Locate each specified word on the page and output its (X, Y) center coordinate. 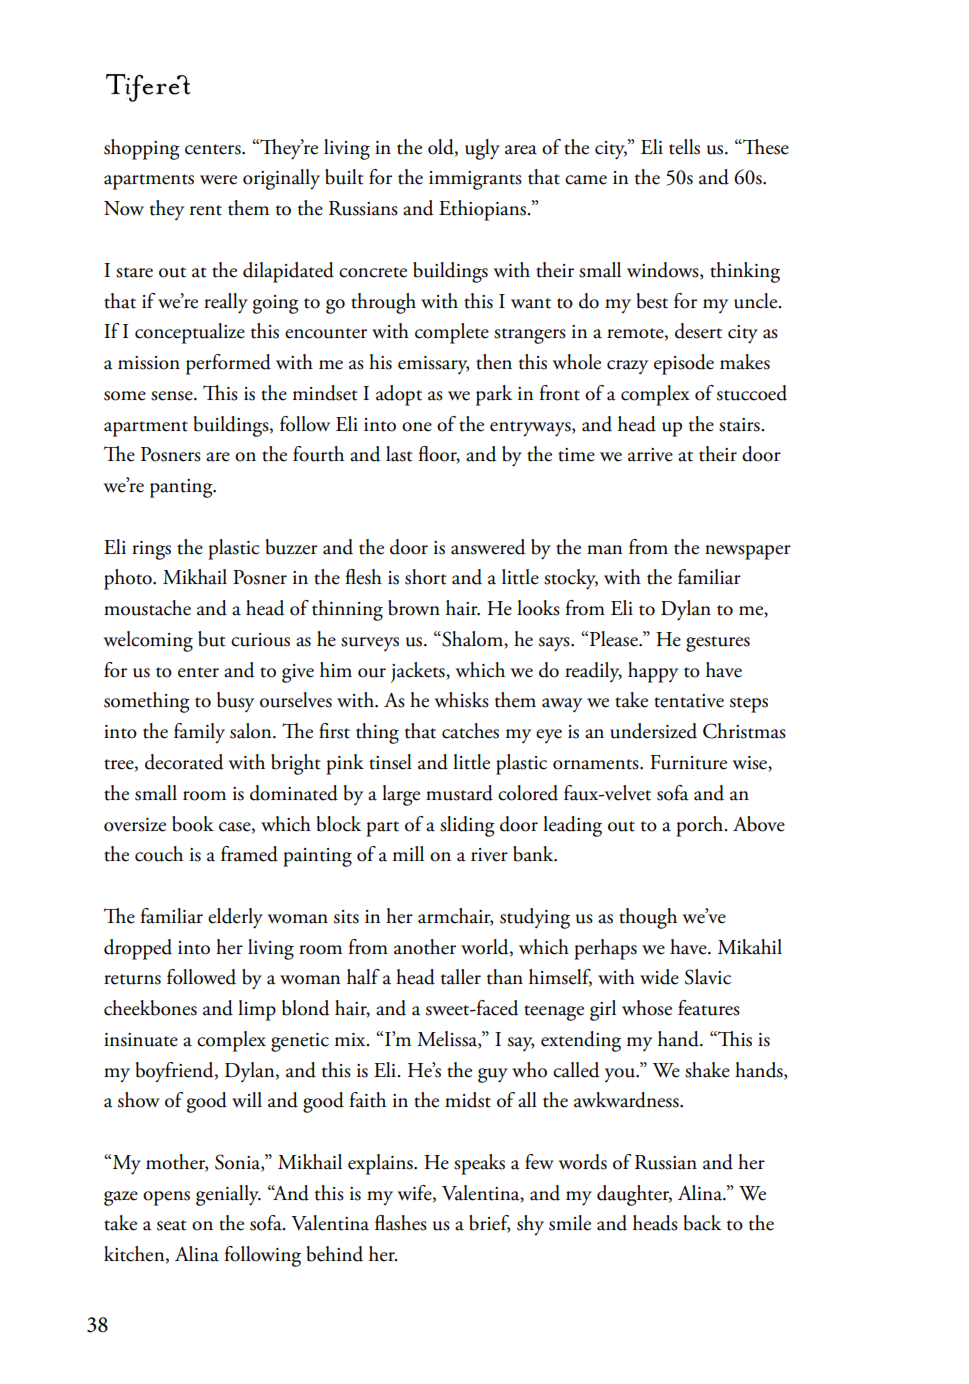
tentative (689, 701)
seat (172, 1225)
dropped (138, 949)
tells (684, 147)
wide (659, 977)
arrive (650, 455)
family (199, 733)
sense (173, 396)
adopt (399, 395)
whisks (462, 700)
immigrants (475, 180)
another (425, 947)
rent (206, 210)
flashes (401, 1223)
